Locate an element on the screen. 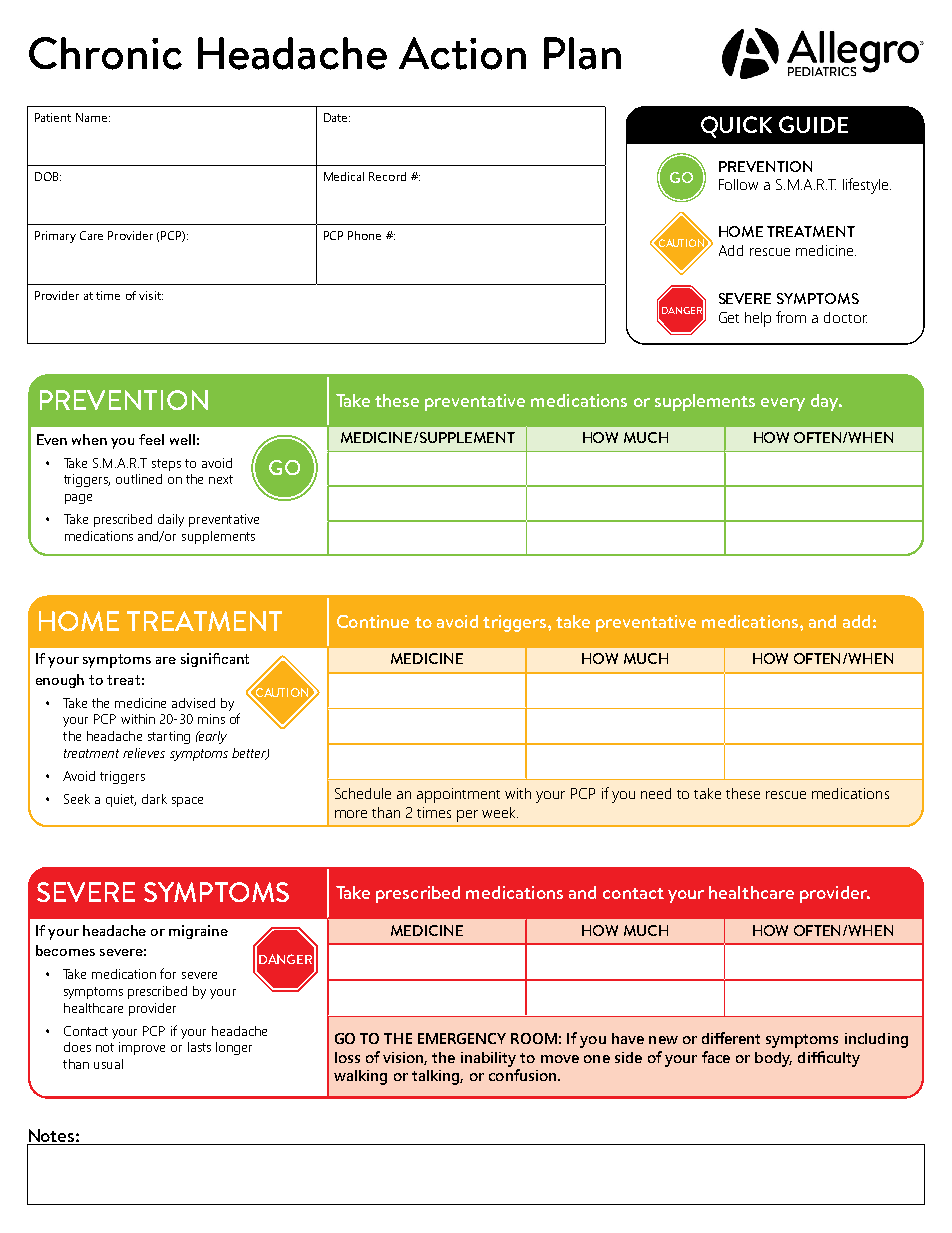  GUIDE is located at coordinates (813, 124).
